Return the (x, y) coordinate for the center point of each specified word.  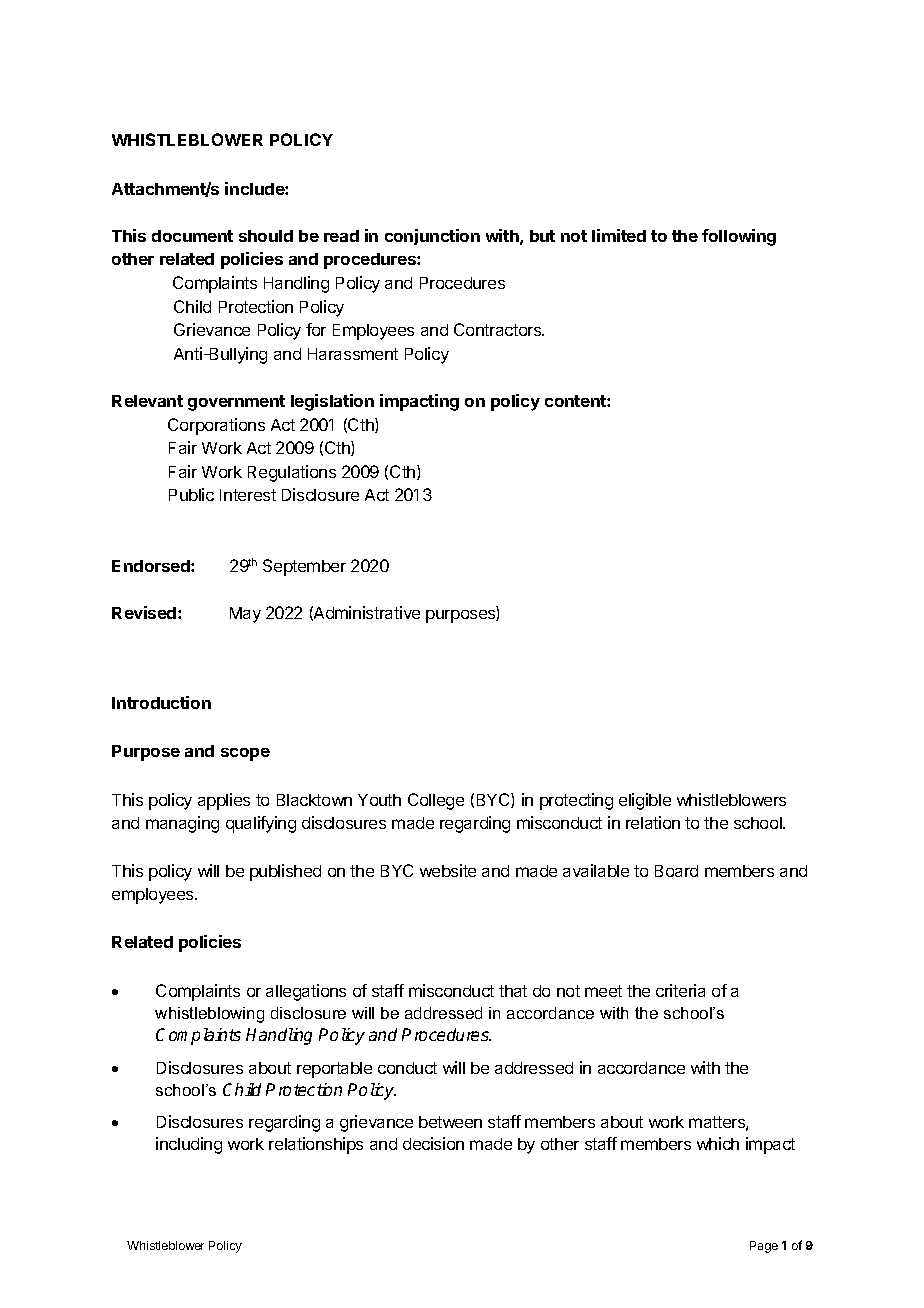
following (739, 237)
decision (433, 1143)
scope (245, 754)
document (192, 236)
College (436, 801)
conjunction (432, 237)
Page (764, 1247)
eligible (645, 801)
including (189, 1145)
